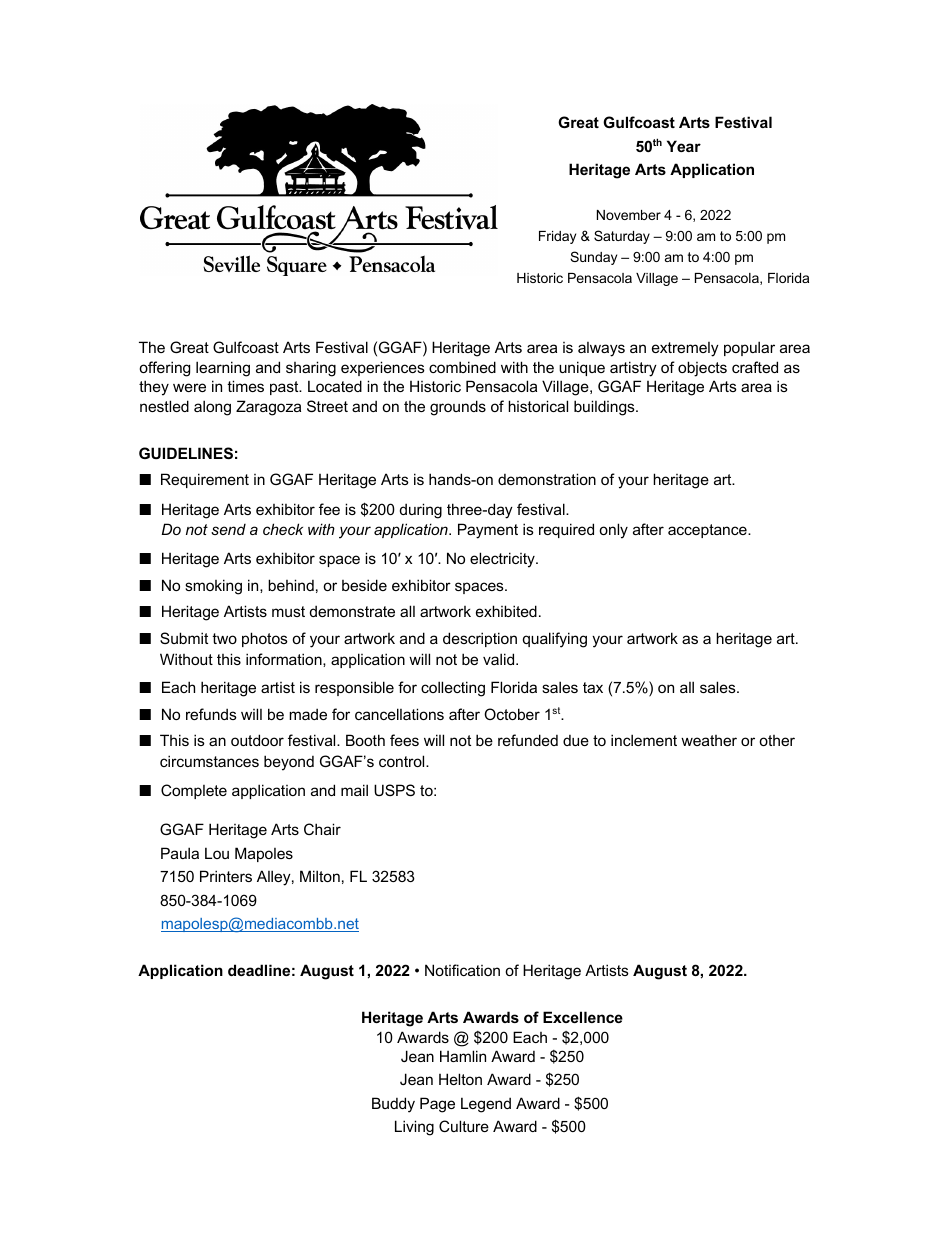 This screenshot has width=952, height=1233. What do you see at coordinates (593, 687) in the screenshot?
I see `tax` at bounding box center [593, 687].
